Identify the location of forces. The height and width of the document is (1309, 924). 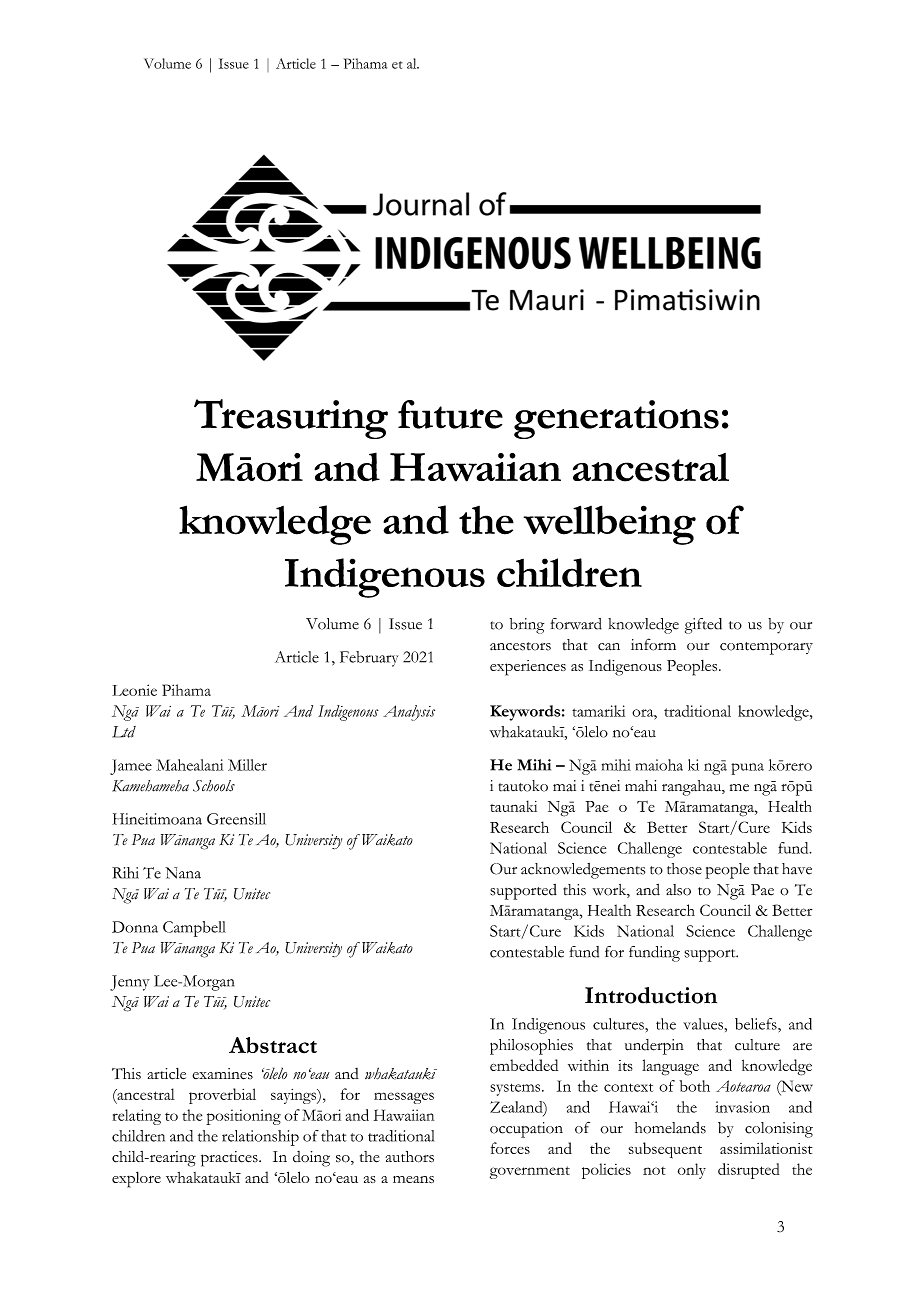
(510, 1148).
